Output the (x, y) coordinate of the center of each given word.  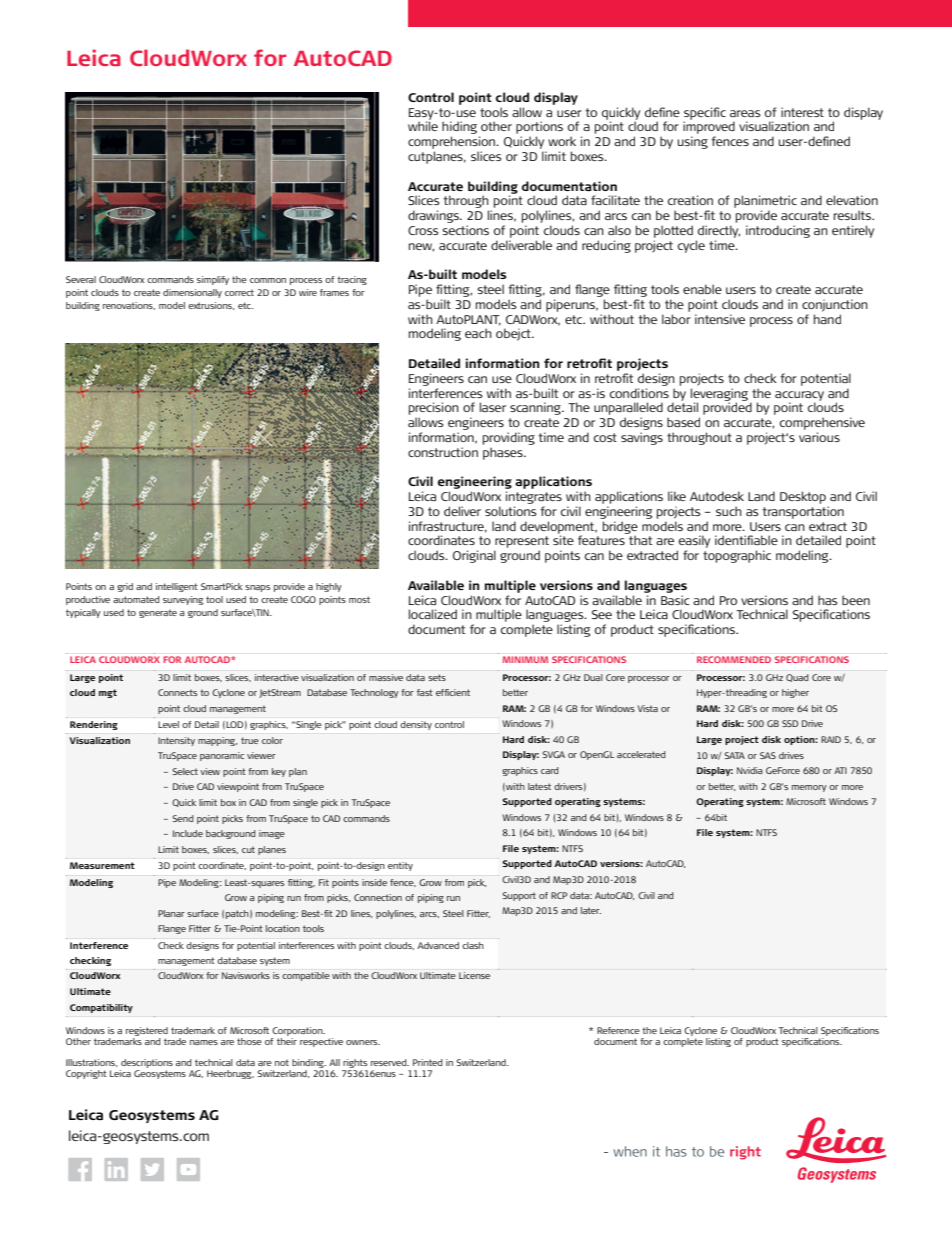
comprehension (452, 142)
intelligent (177, 587)
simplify (213, 280)
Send (183, 818)
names (204, 1042)
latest (539, 786)
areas (745, 113)
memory (809, 788)
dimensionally (192, 293)
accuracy (799, 397)
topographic (737, 556)
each (478, 333)
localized (433, 614)
